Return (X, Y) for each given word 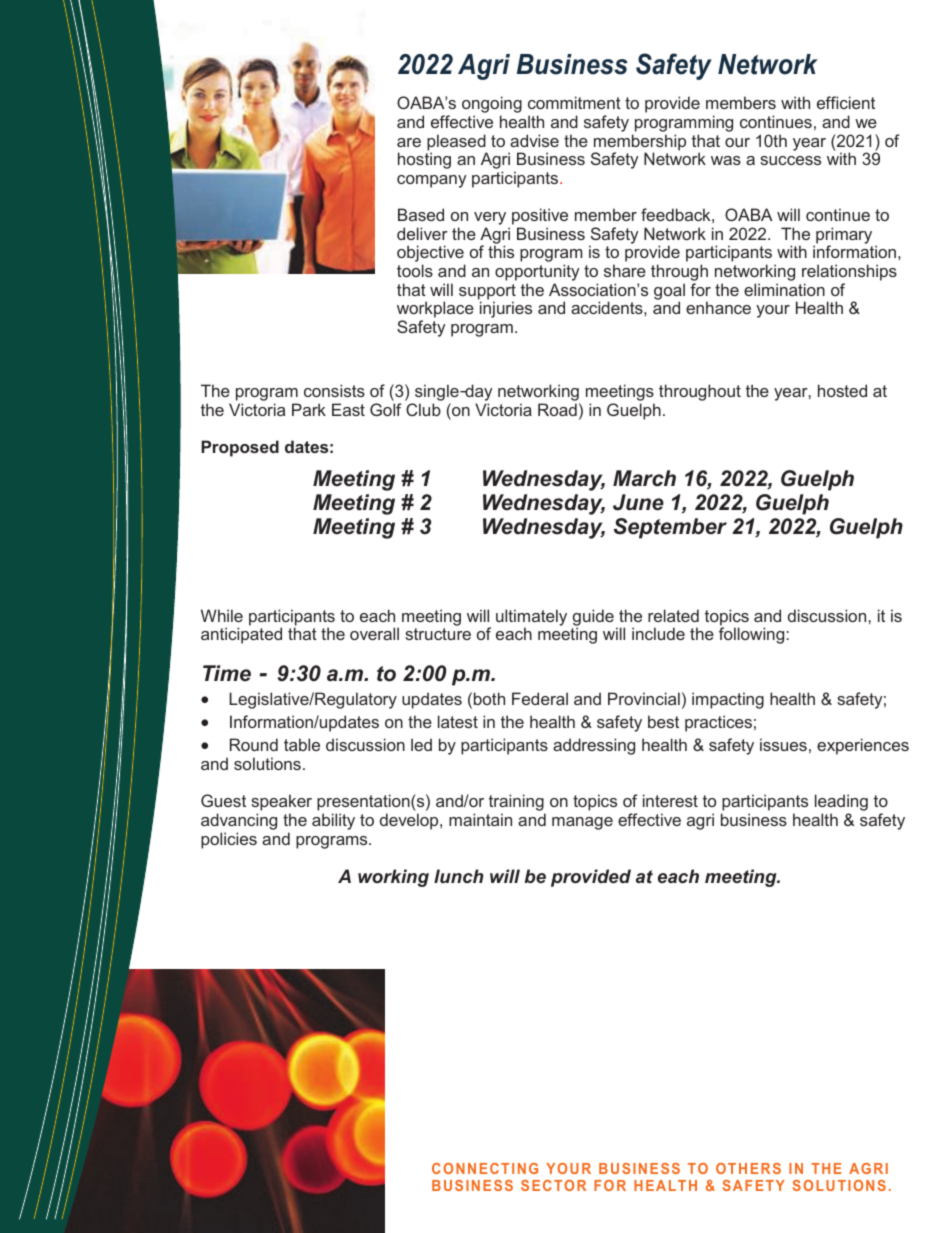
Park (309, 409)
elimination (784, 289)
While (222, 615)
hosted (842, 390)
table (302, 744)
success (790, 160)
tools (415, 270)
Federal (540, 698)
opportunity (537, 274)
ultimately (531, 618)
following (751, 635)
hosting (424, 160)
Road (557, 409)
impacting (728, 700)
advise (534, 140)
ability (333, 821)
